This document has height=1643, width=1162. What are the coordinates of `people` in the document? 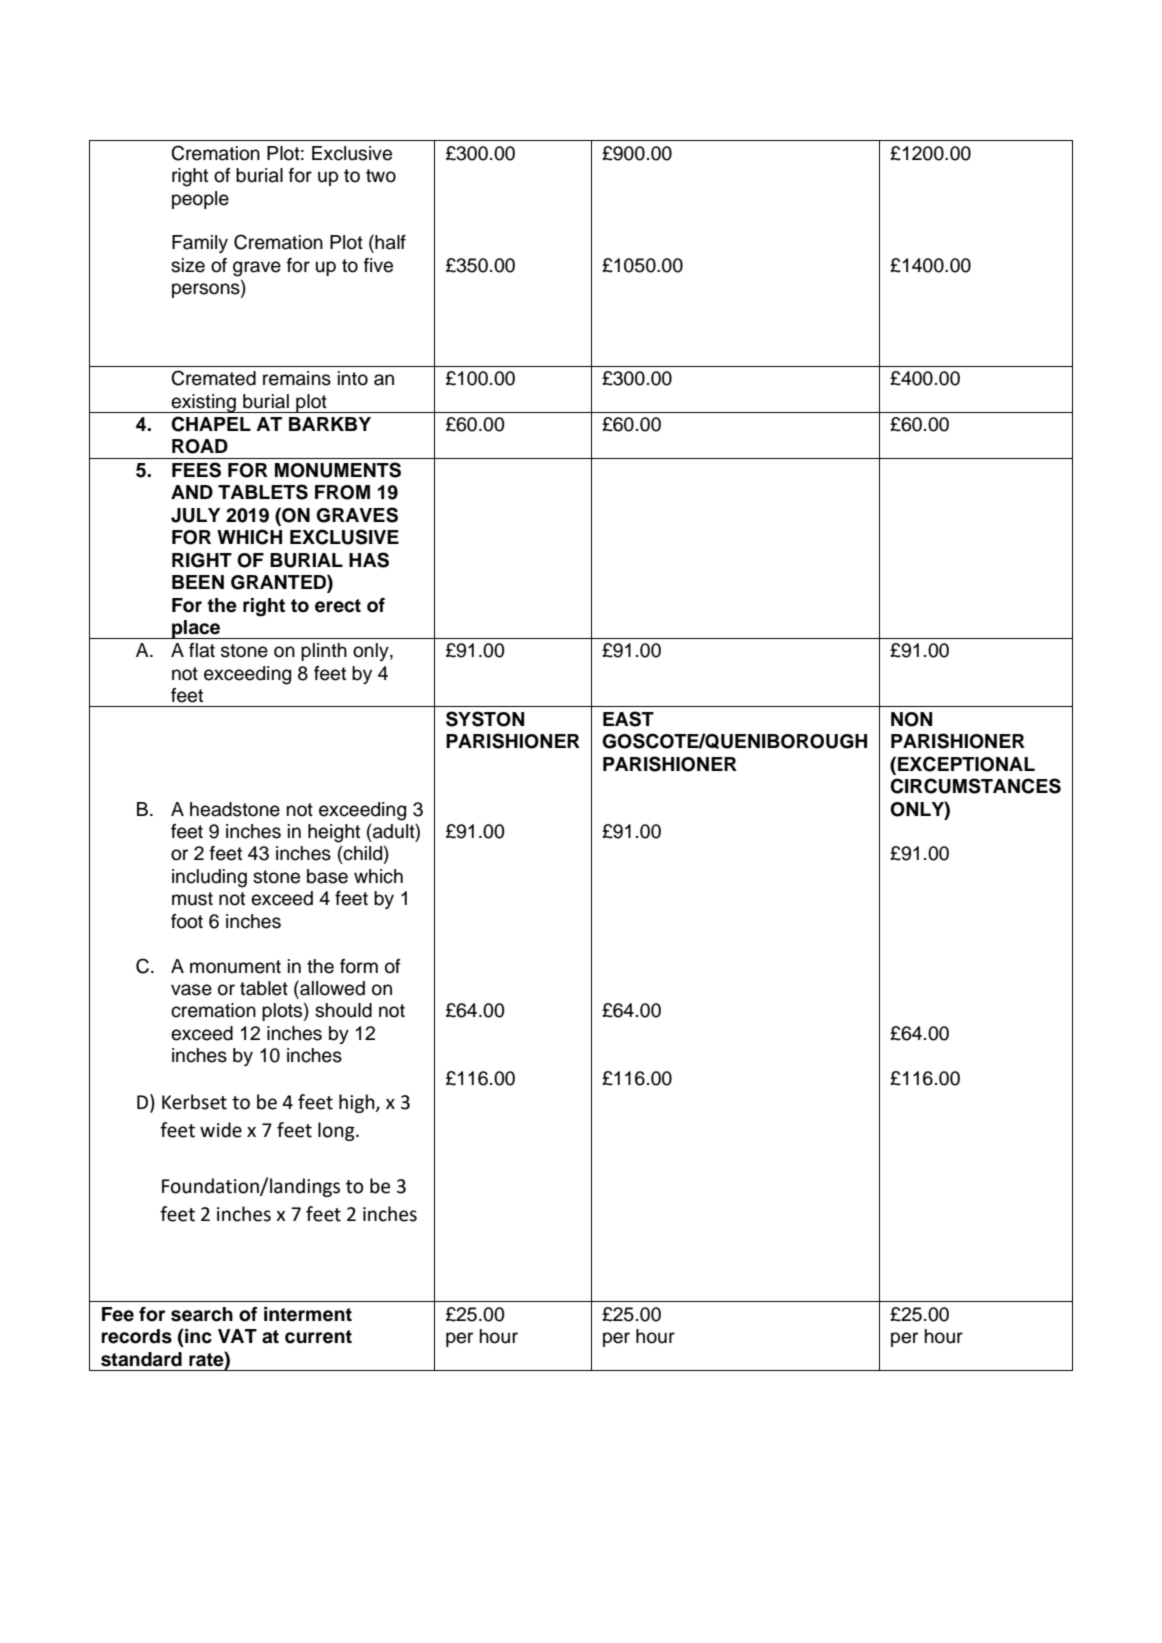 It's located at (200, 200).
